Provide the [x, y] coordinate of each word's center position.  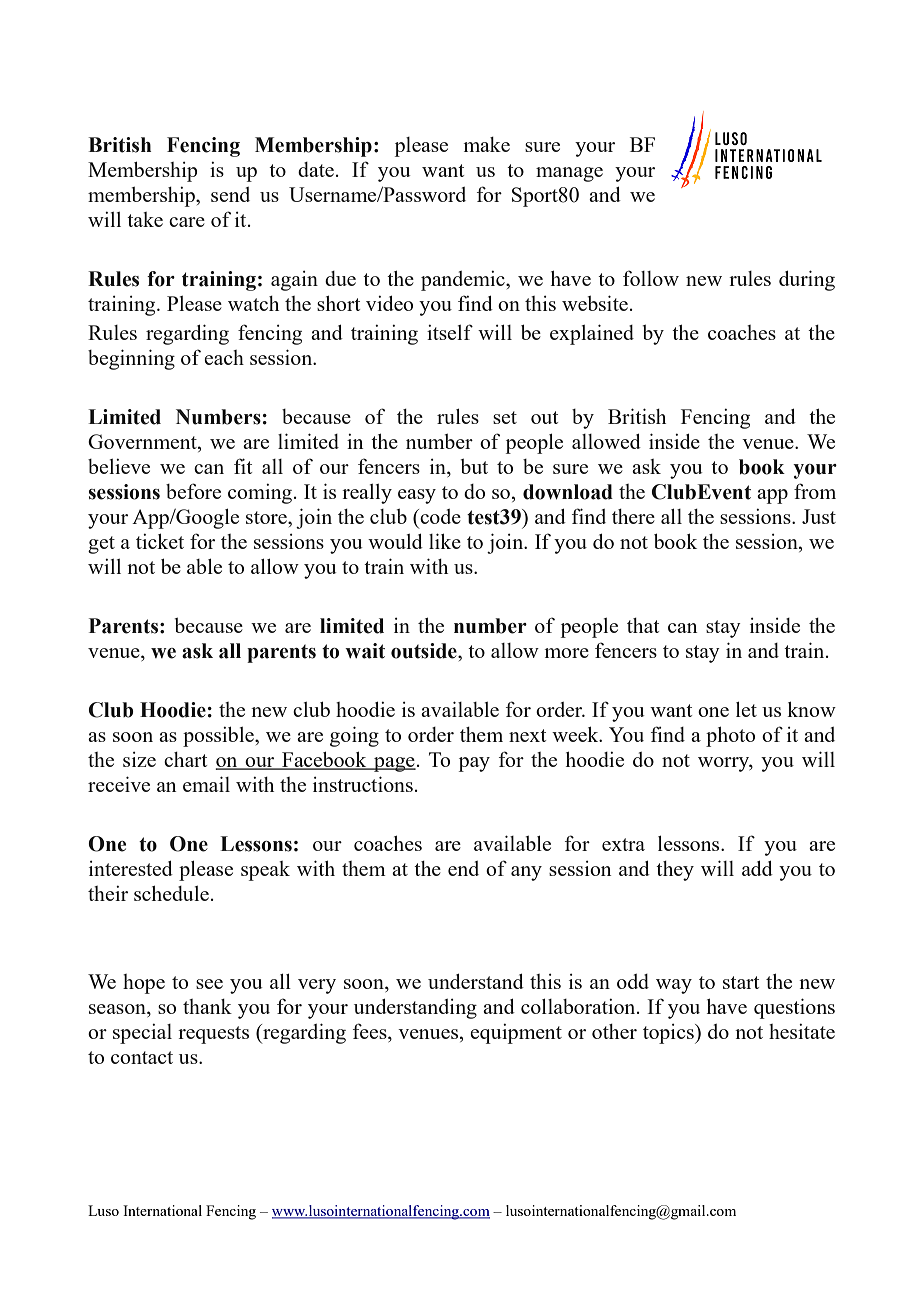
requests [213, 1035]
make [486, 144]
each [224, 357]
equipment [516, 1034]
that [643, 625]
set [505, 417]
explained [592, 334]
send [230, 194]
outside [425, 651]
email [206, 784]
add [757, 868]
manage [569, 174]
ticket [160, 541]
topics [669, 1034]
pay [474, 764]
